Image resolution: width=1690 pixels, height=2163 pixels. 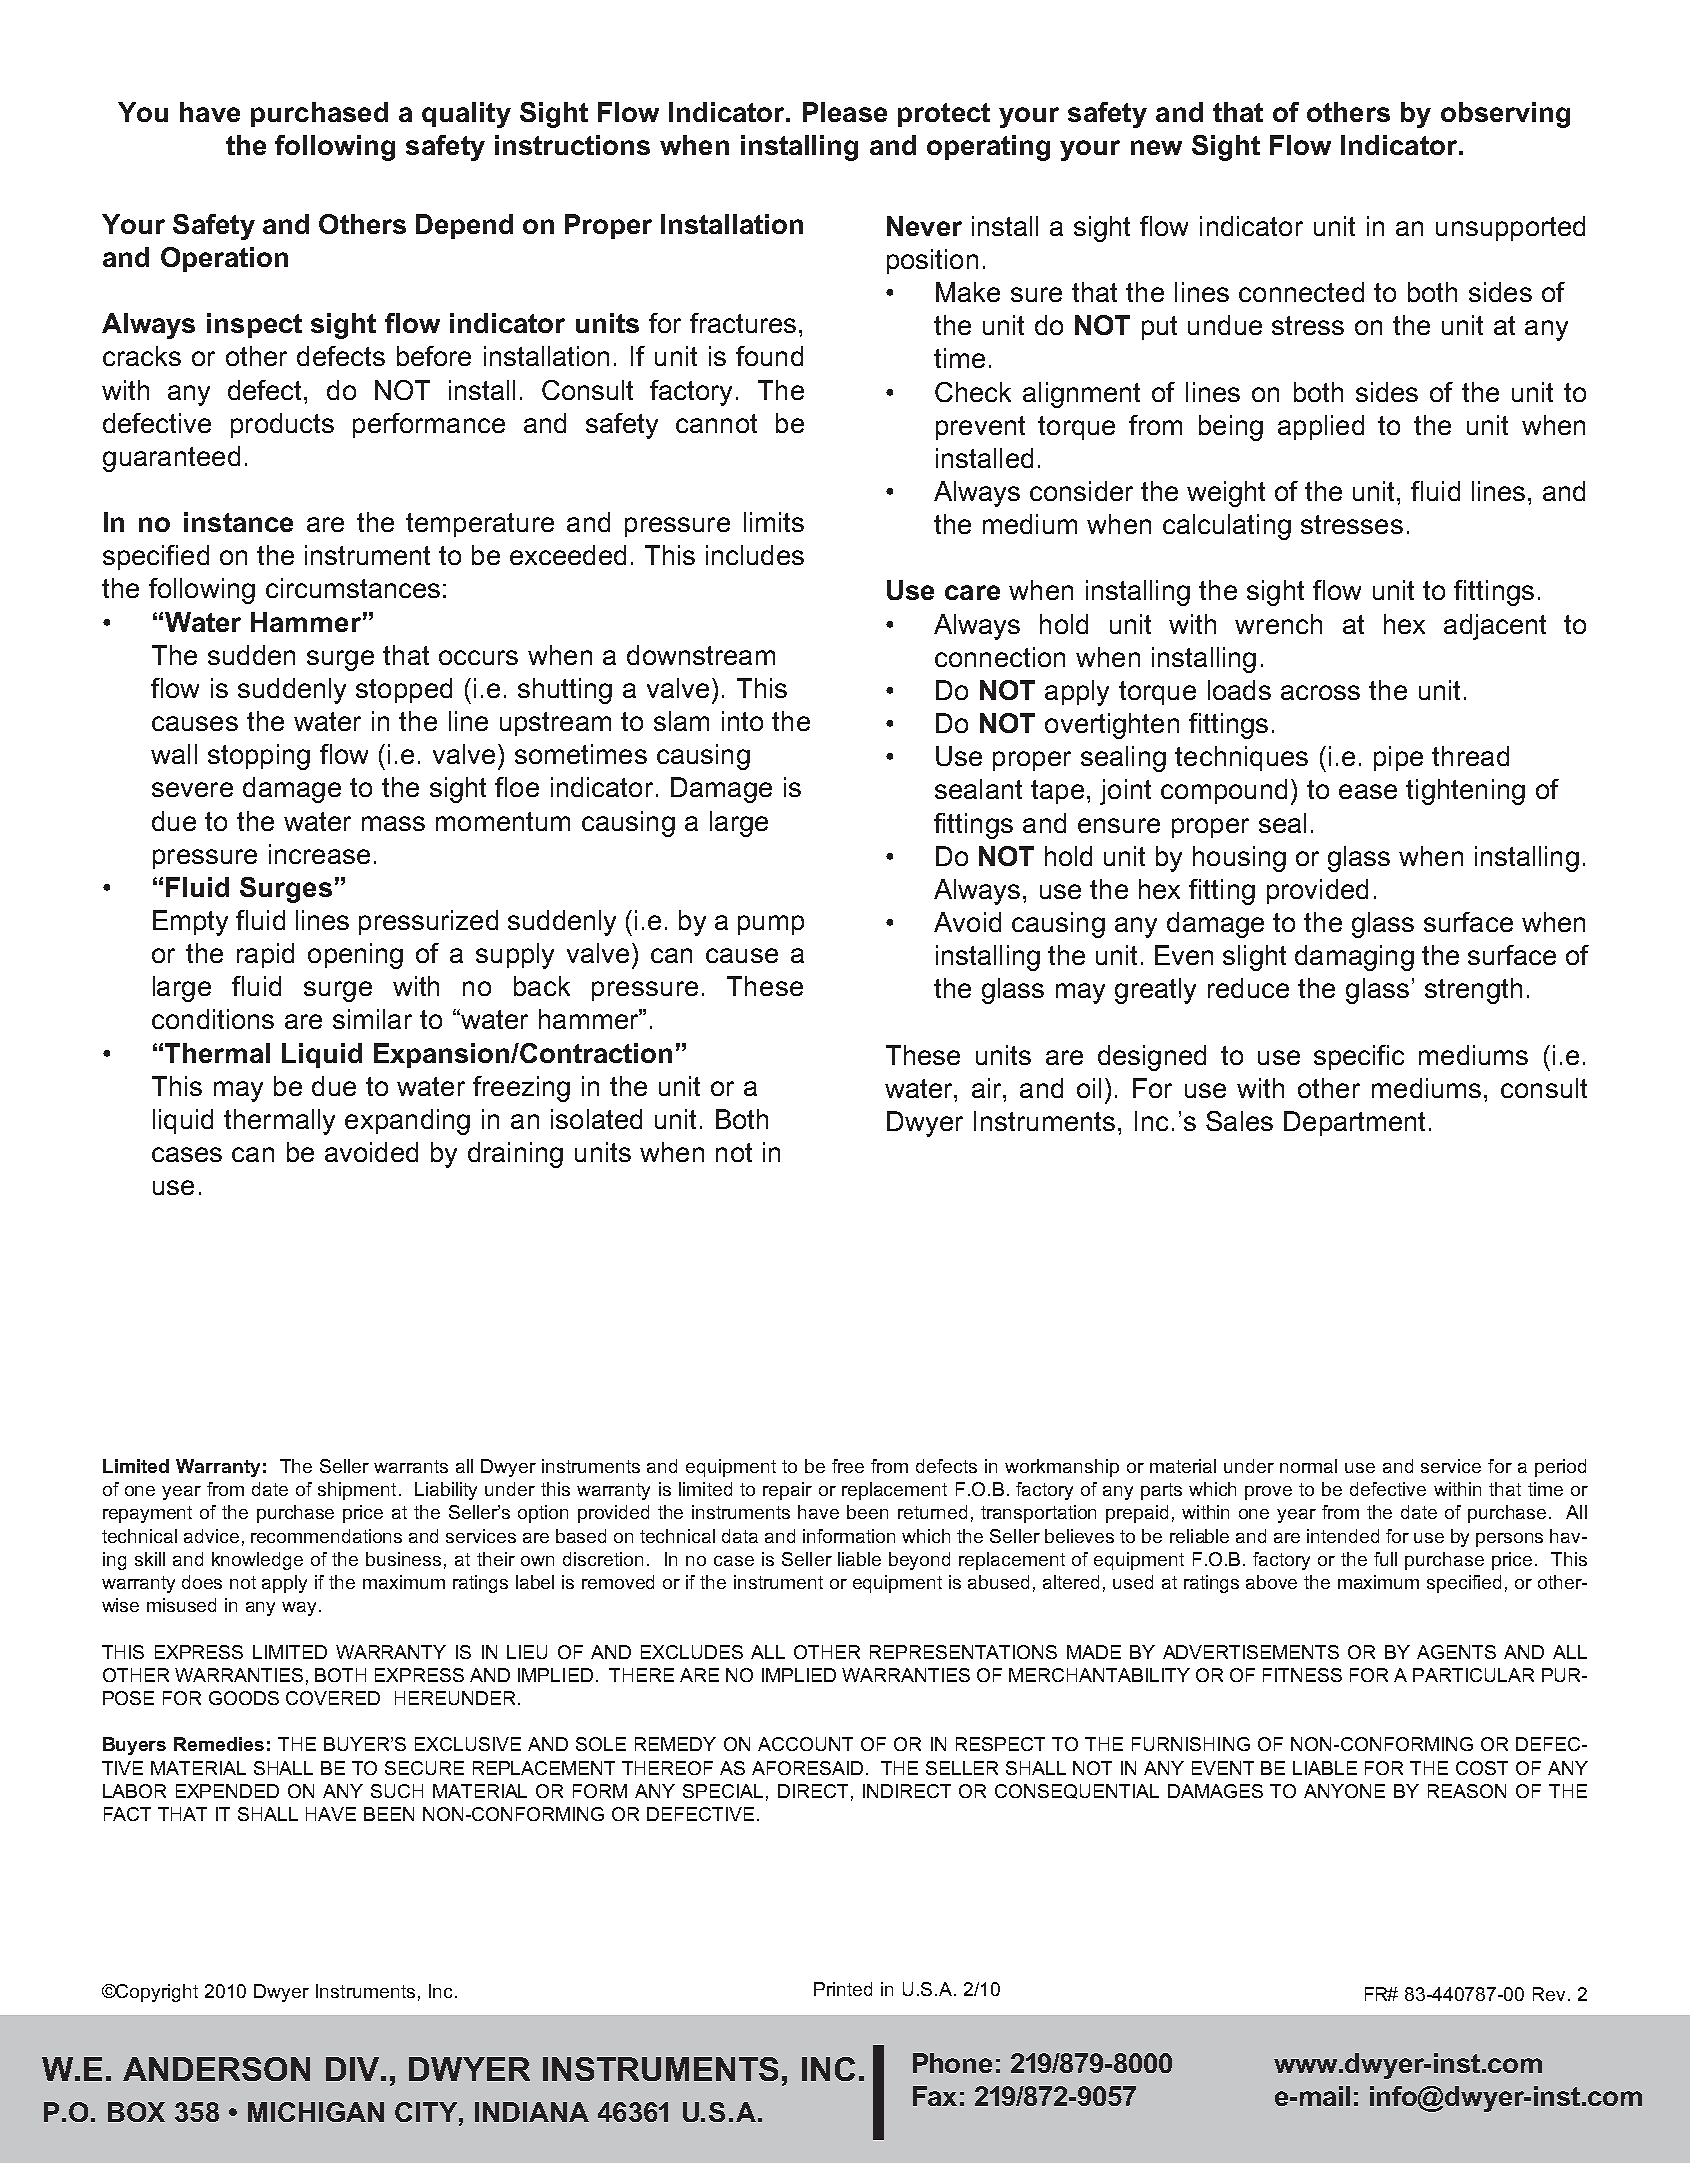 What do you see at coordinates (1308, 1466) in the screenshot?
I see `normal` at bounding box center [1308, 1466].
